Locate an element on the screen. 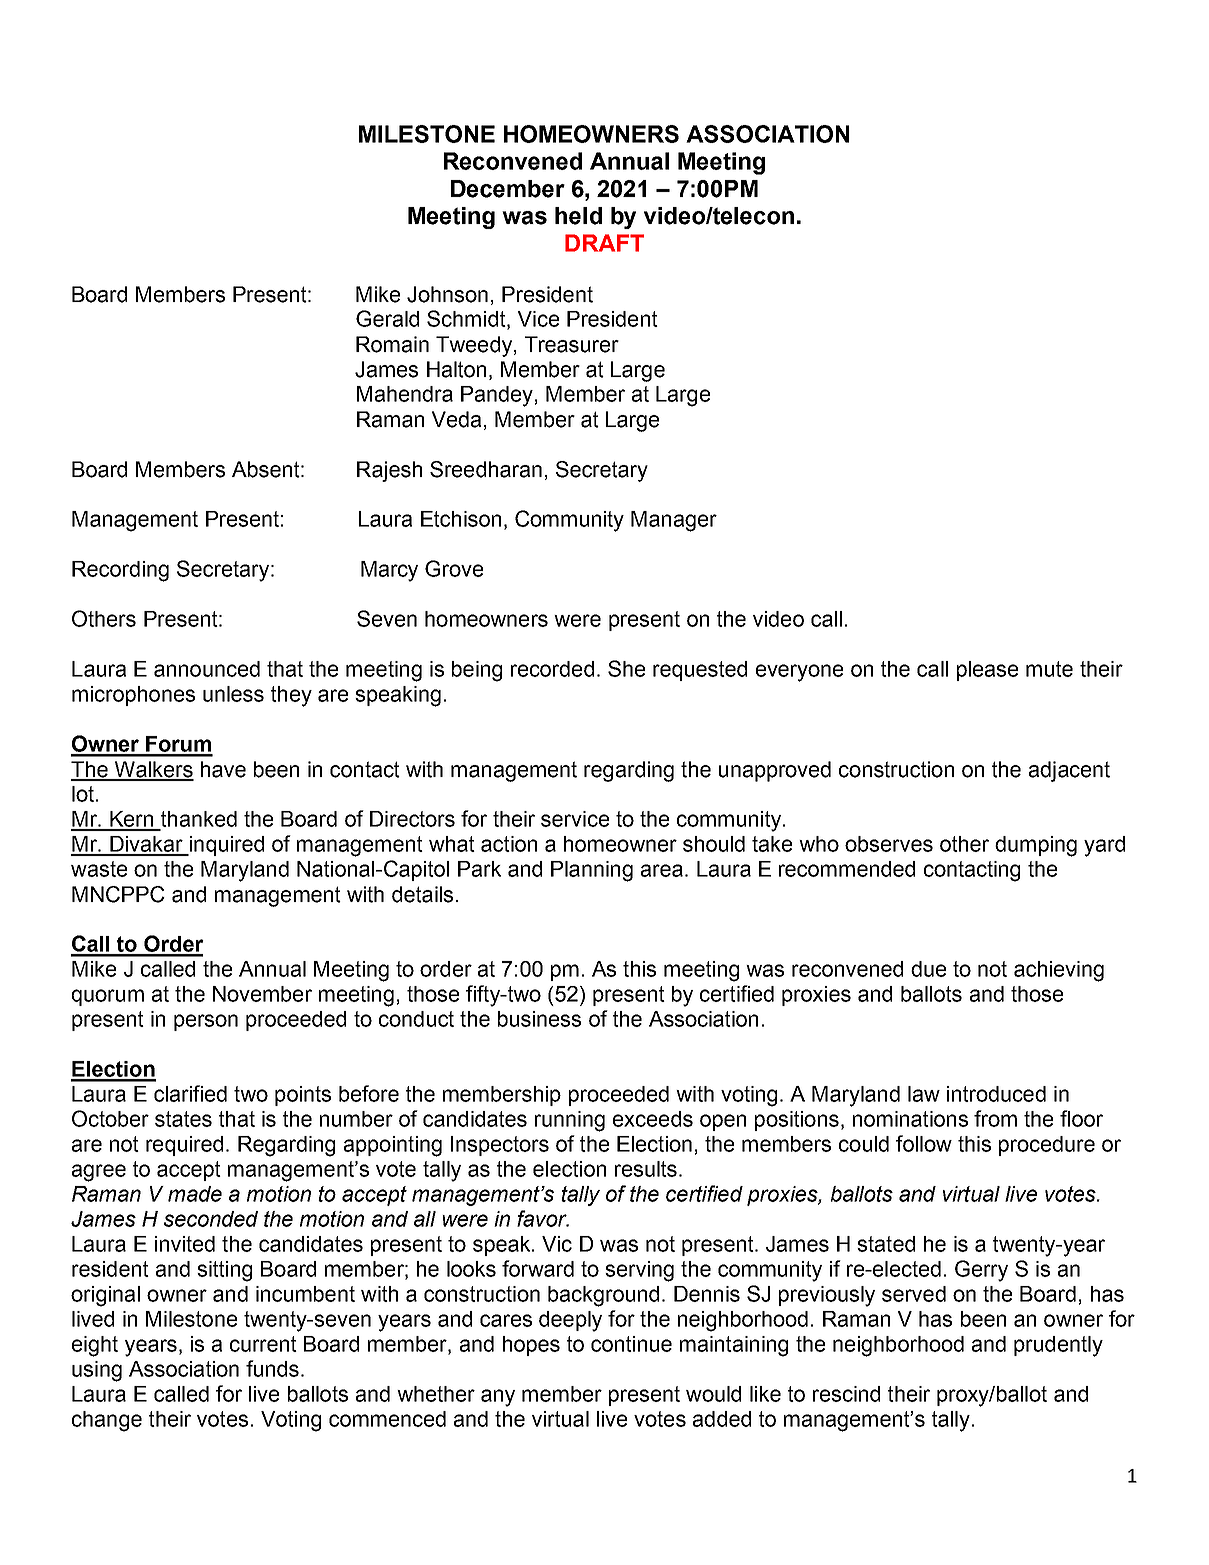 The height and width of the screenshot is (1565, 1209). held is located at coordinates (578, 216).
